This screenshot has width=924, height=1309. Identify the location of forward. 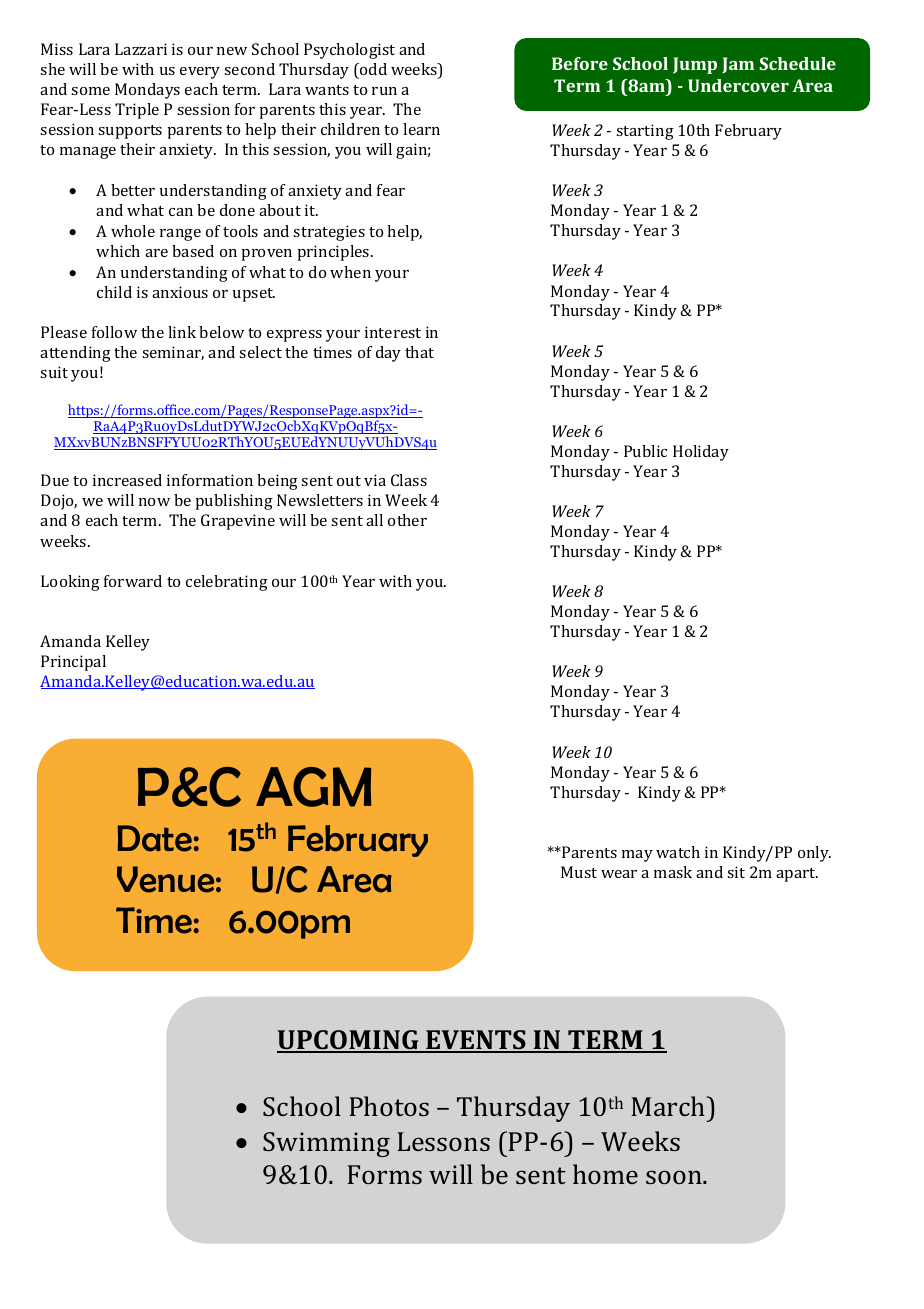
(133, 581).
